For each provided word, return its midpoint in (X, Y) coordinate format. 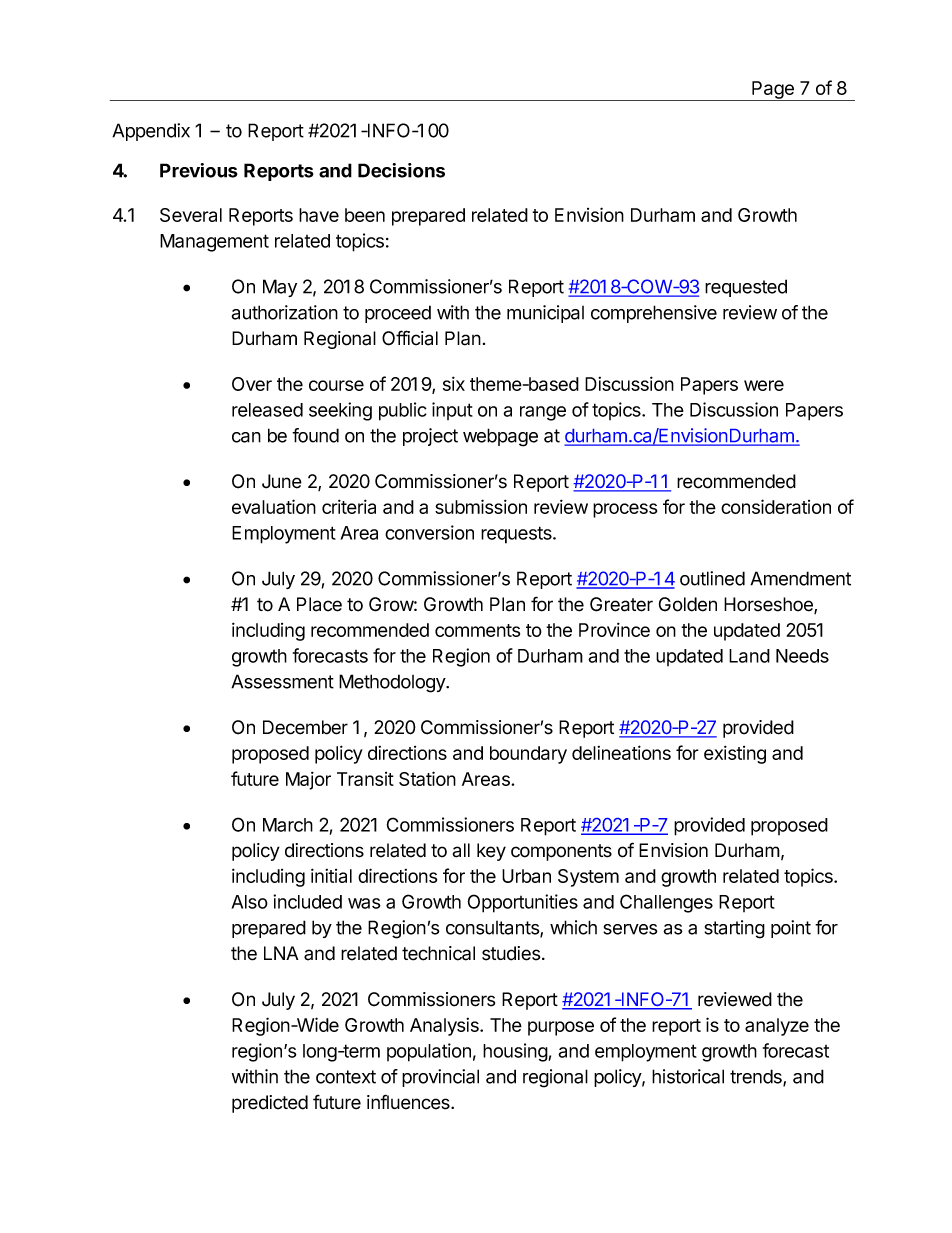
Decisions (401, 170)
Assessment (282, 681)
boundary (528, 755)
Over (252, 384)
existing (735, 754)
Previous (199, 170)
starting (734, 929)
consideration (776, 506)
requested (746, 288)
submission (481, 506)
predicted (270, 1104)
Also (249, 902)
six (454, 383)
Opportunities (522, 903)
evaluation (274, 506)
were (764, 385)
